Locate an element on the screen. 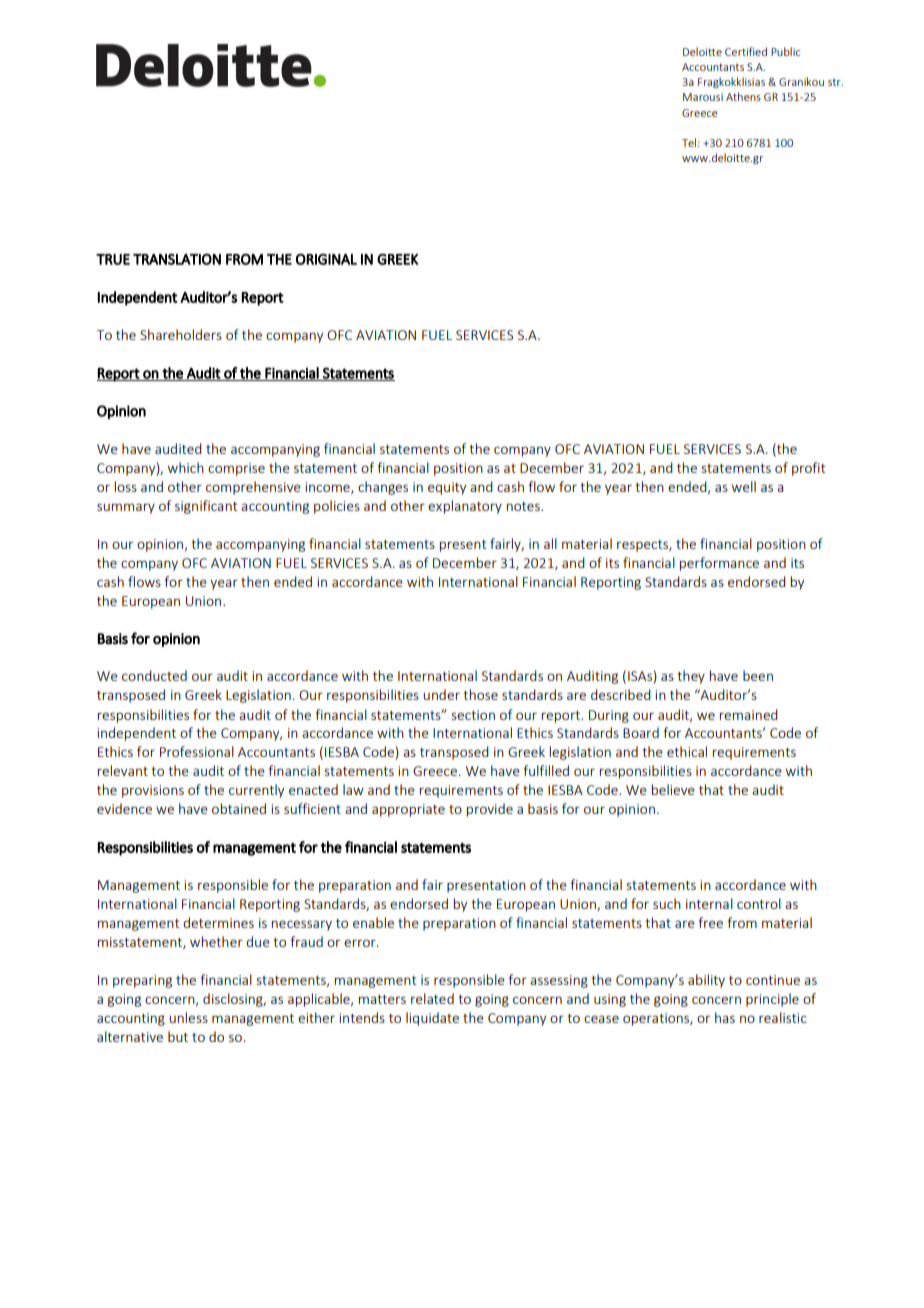 This screenshot has height=1308, width=924. Certified is located at coordinates (746, 51).
